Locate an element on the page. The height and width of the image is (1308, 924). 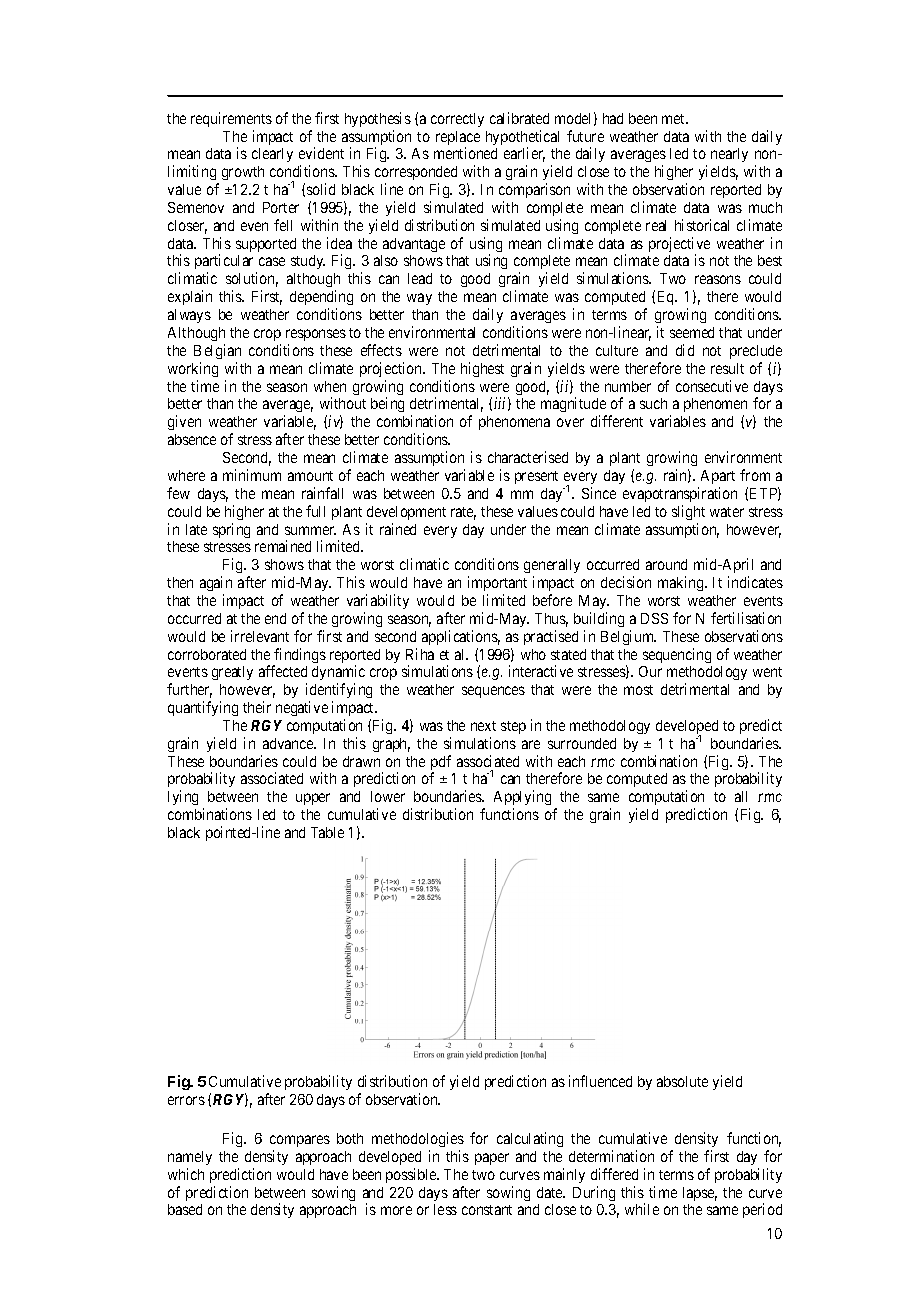
minimum is located at coordinates (252, 475).
